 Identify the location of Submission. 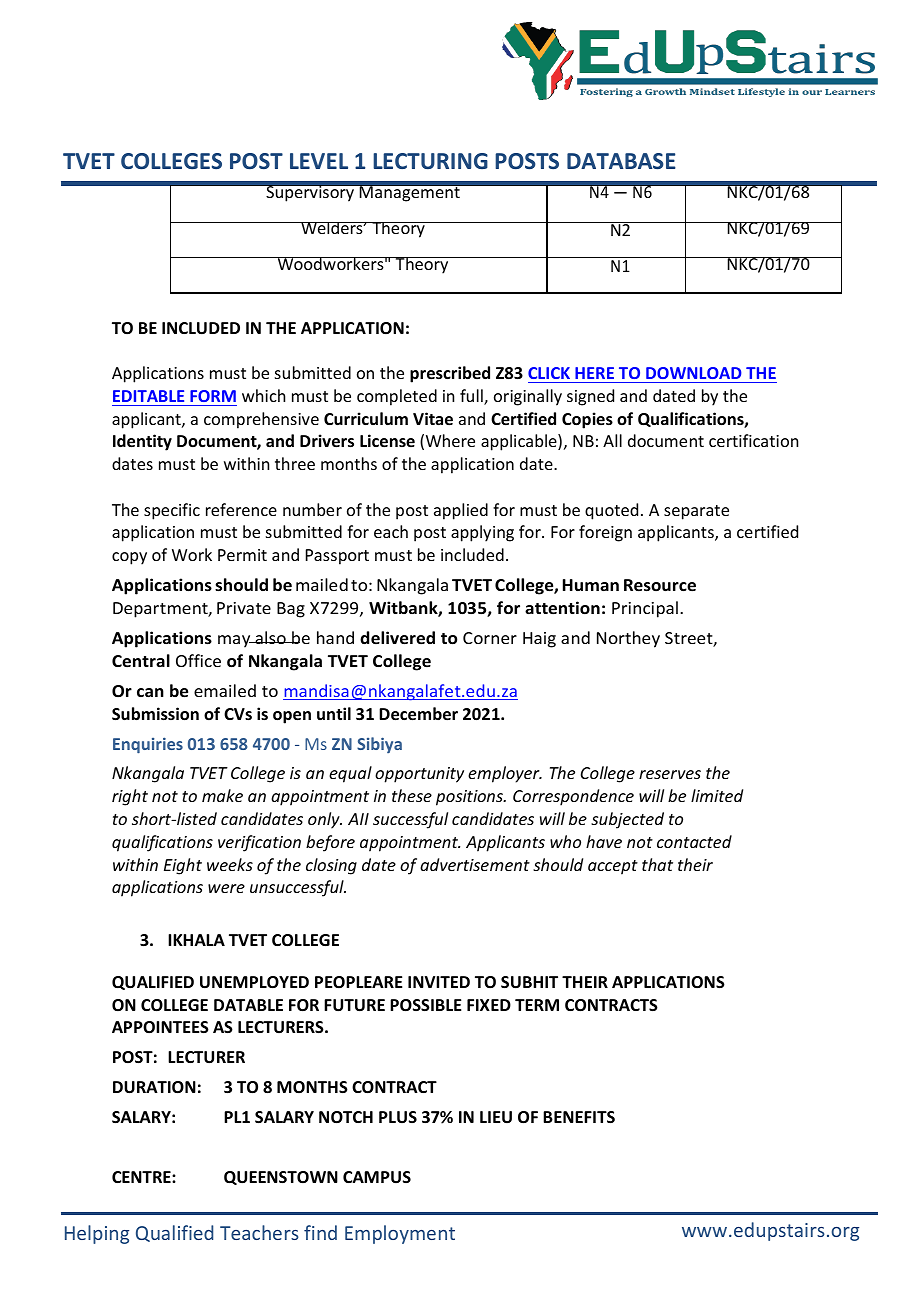
(155, 714).
